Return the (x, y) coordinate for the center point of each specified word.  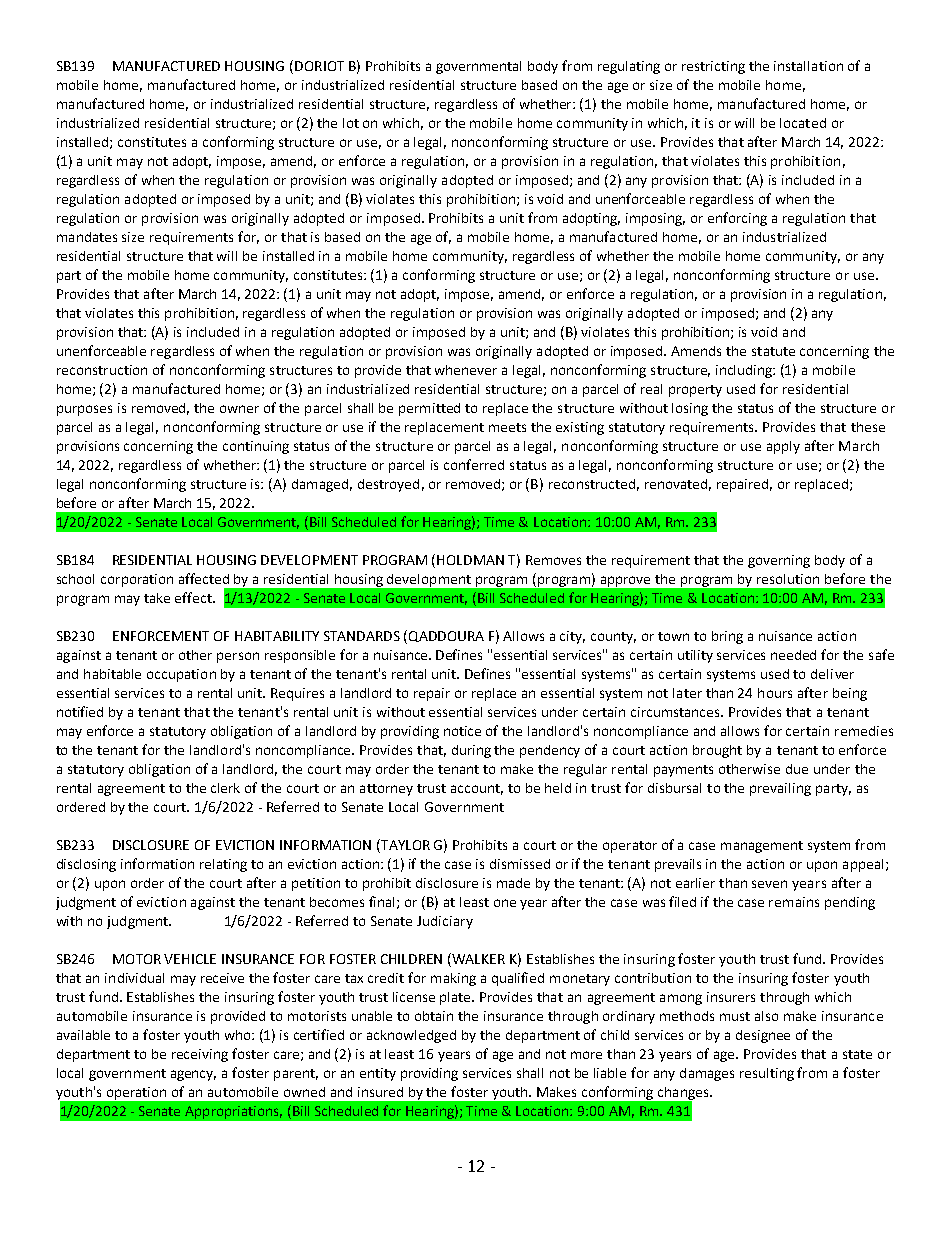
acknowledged (411, 1036)
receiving (200, 1055)
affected (204, 578)
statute (773, 351)
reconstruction (102, 370)
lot (351, 123)
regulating (629, 67)
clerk (225, 788)
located (803, 123)
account (477, 789)
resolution (788, 579)
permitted (429, 409)
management (762, 847)
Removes (553, 560)
